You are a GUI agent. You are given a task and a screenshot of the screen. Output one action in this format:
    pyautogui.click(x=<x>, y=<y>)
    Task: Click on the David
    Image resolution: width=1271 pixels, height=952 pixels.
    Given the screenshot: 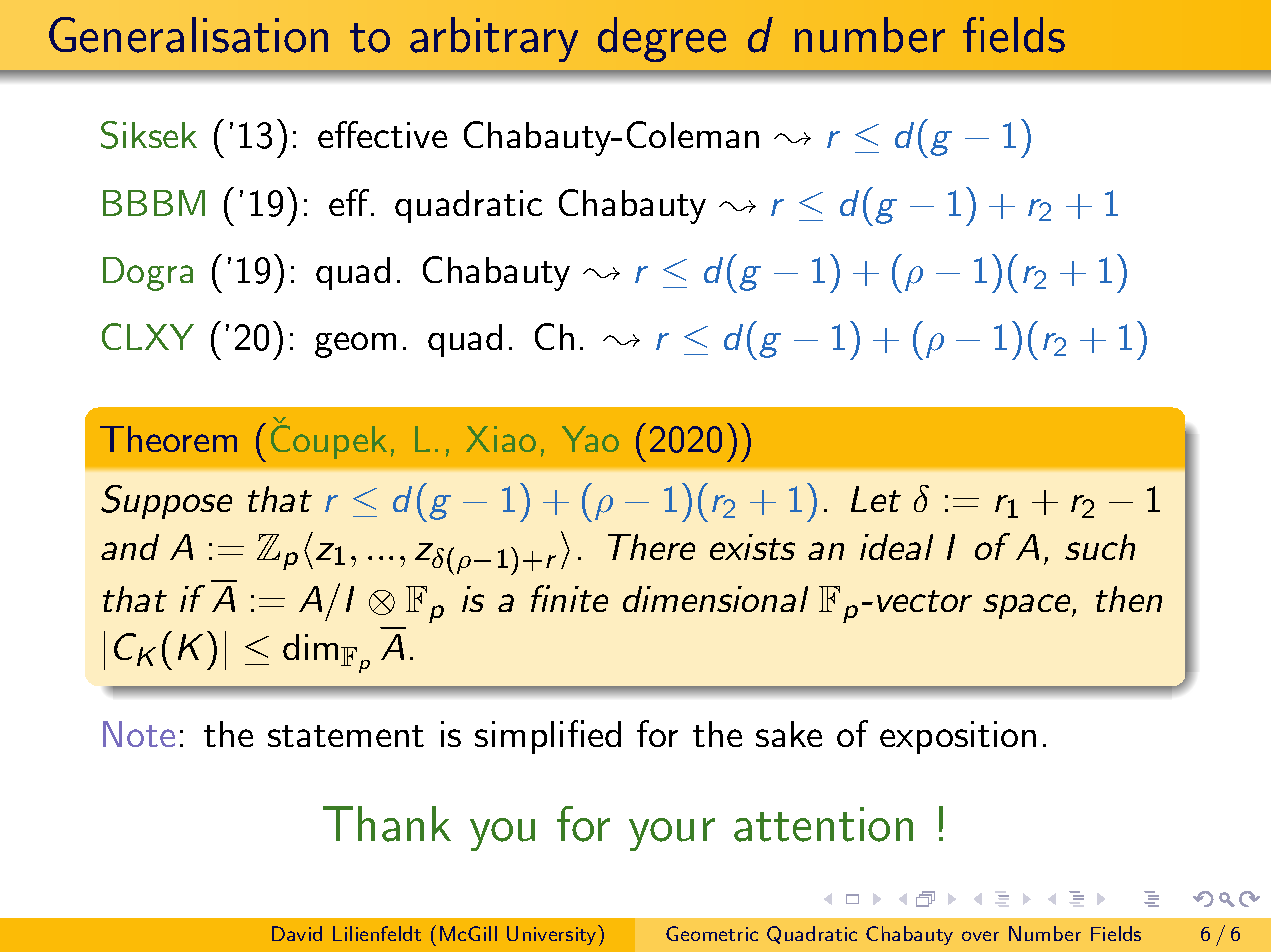 What is the action you would take?
    pyautogui.click(x=297, y=933)
